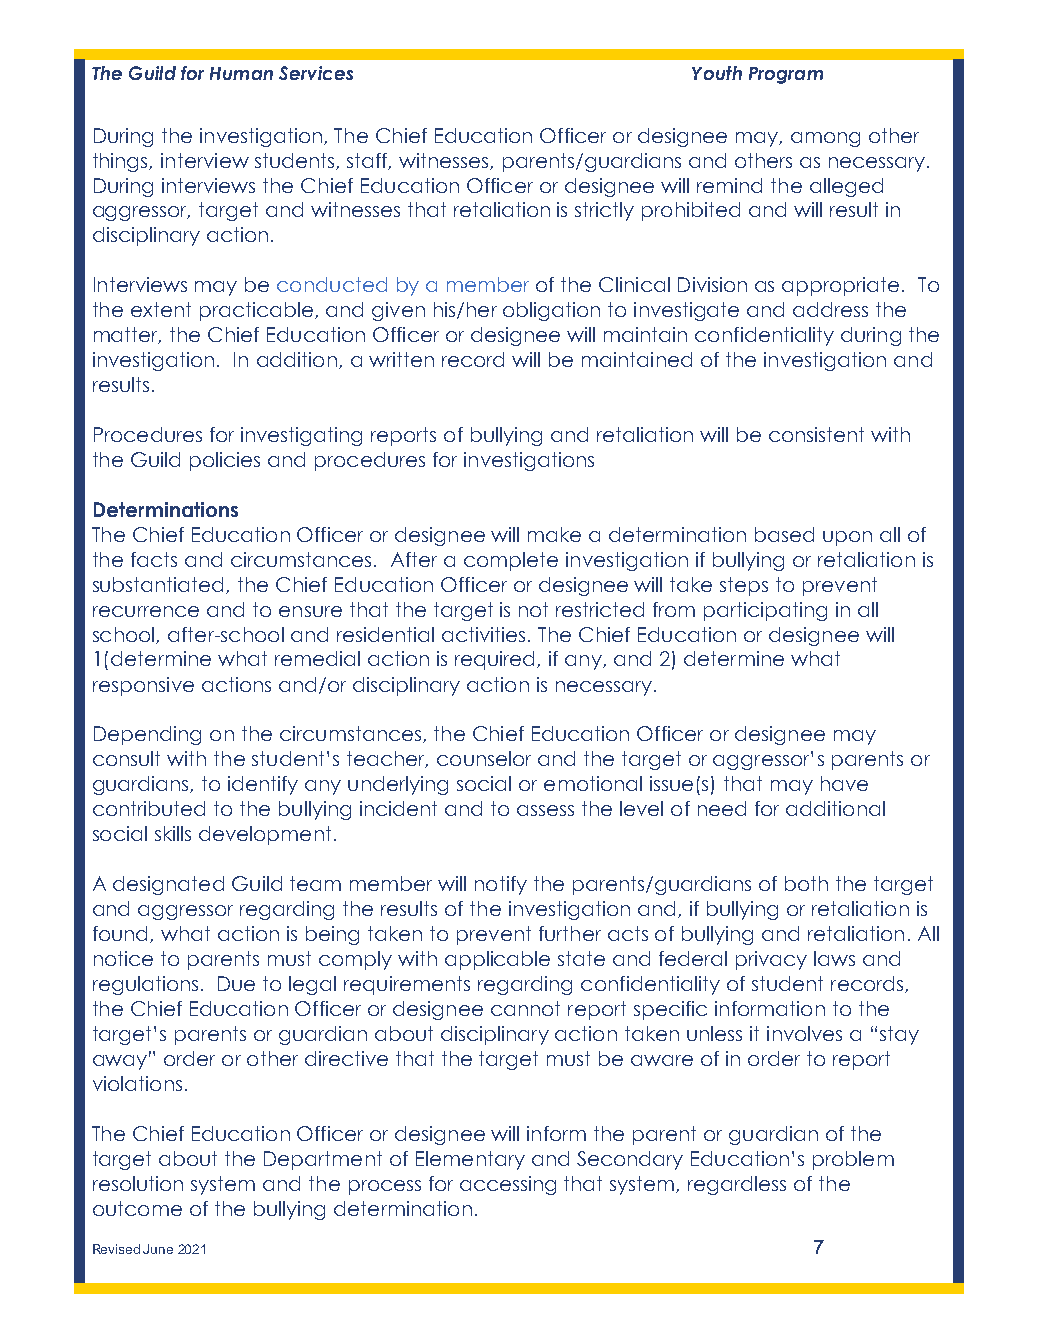 The image size is (1038, 1343). Describe the element at coordinates (263, 785) in the image. I see `identify` at that location.
